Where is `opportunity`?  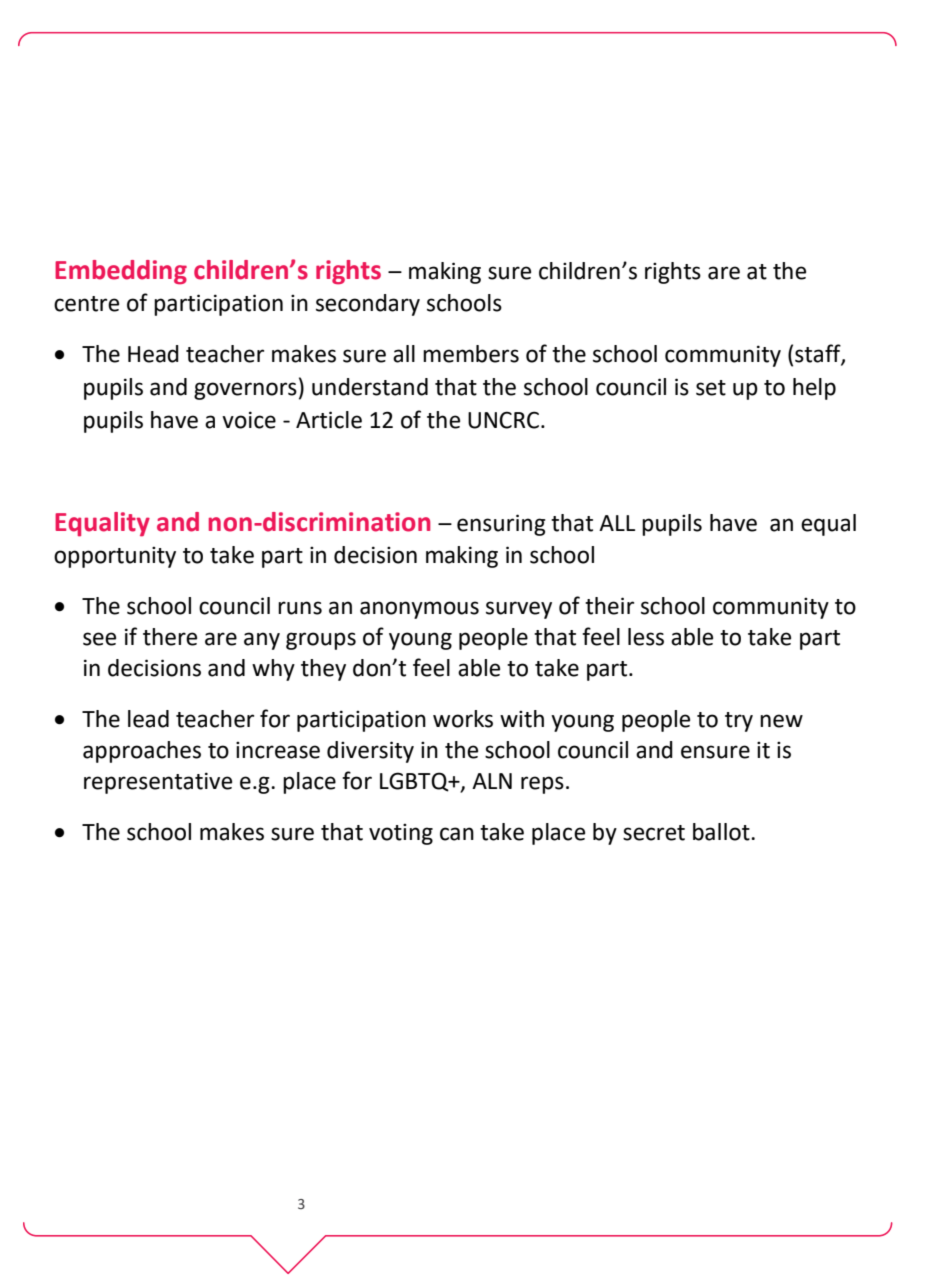
opportunity is located at coordinates (115, 557).
